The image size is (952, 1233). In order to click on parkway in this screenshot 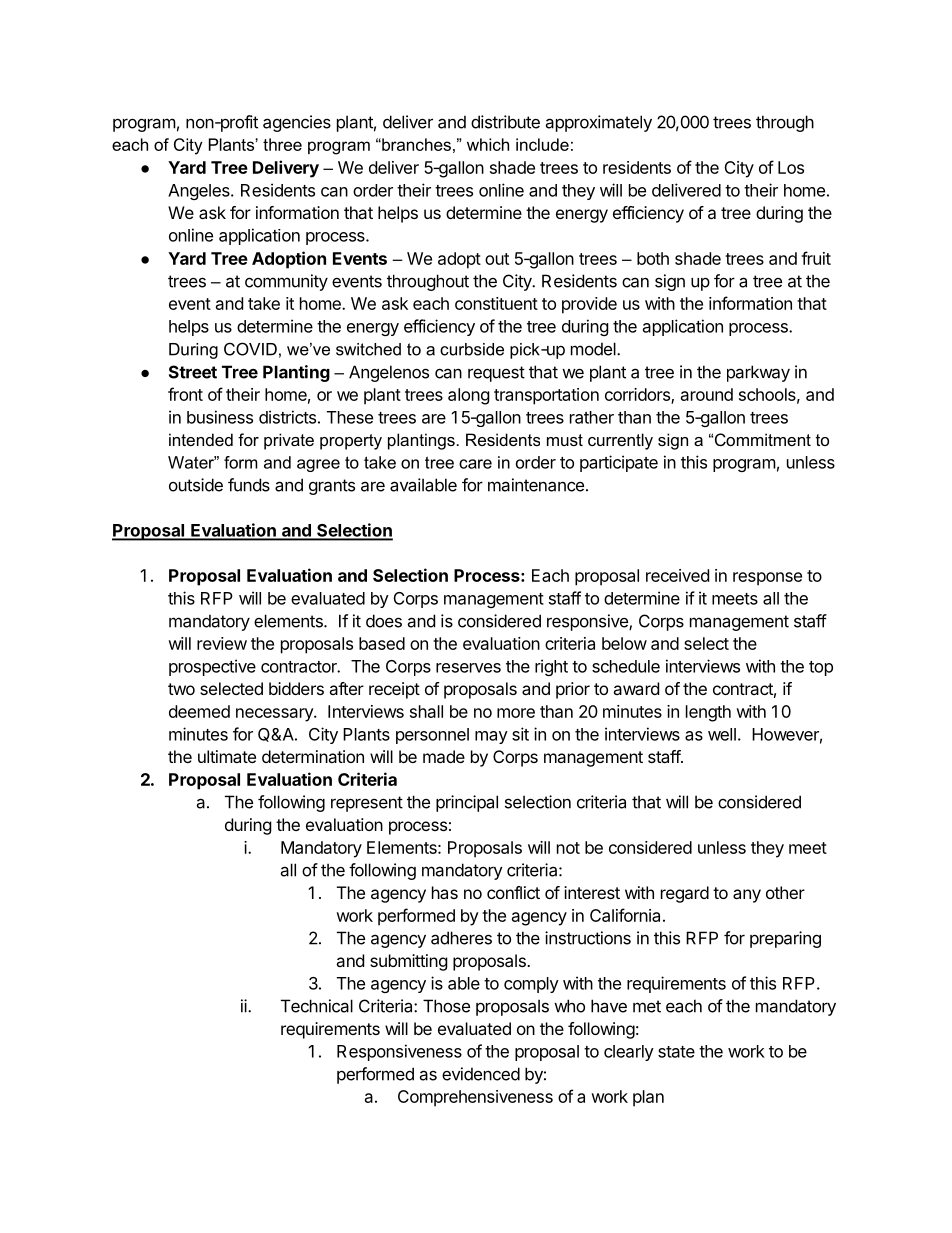, I will do `click(758, 373)`.
